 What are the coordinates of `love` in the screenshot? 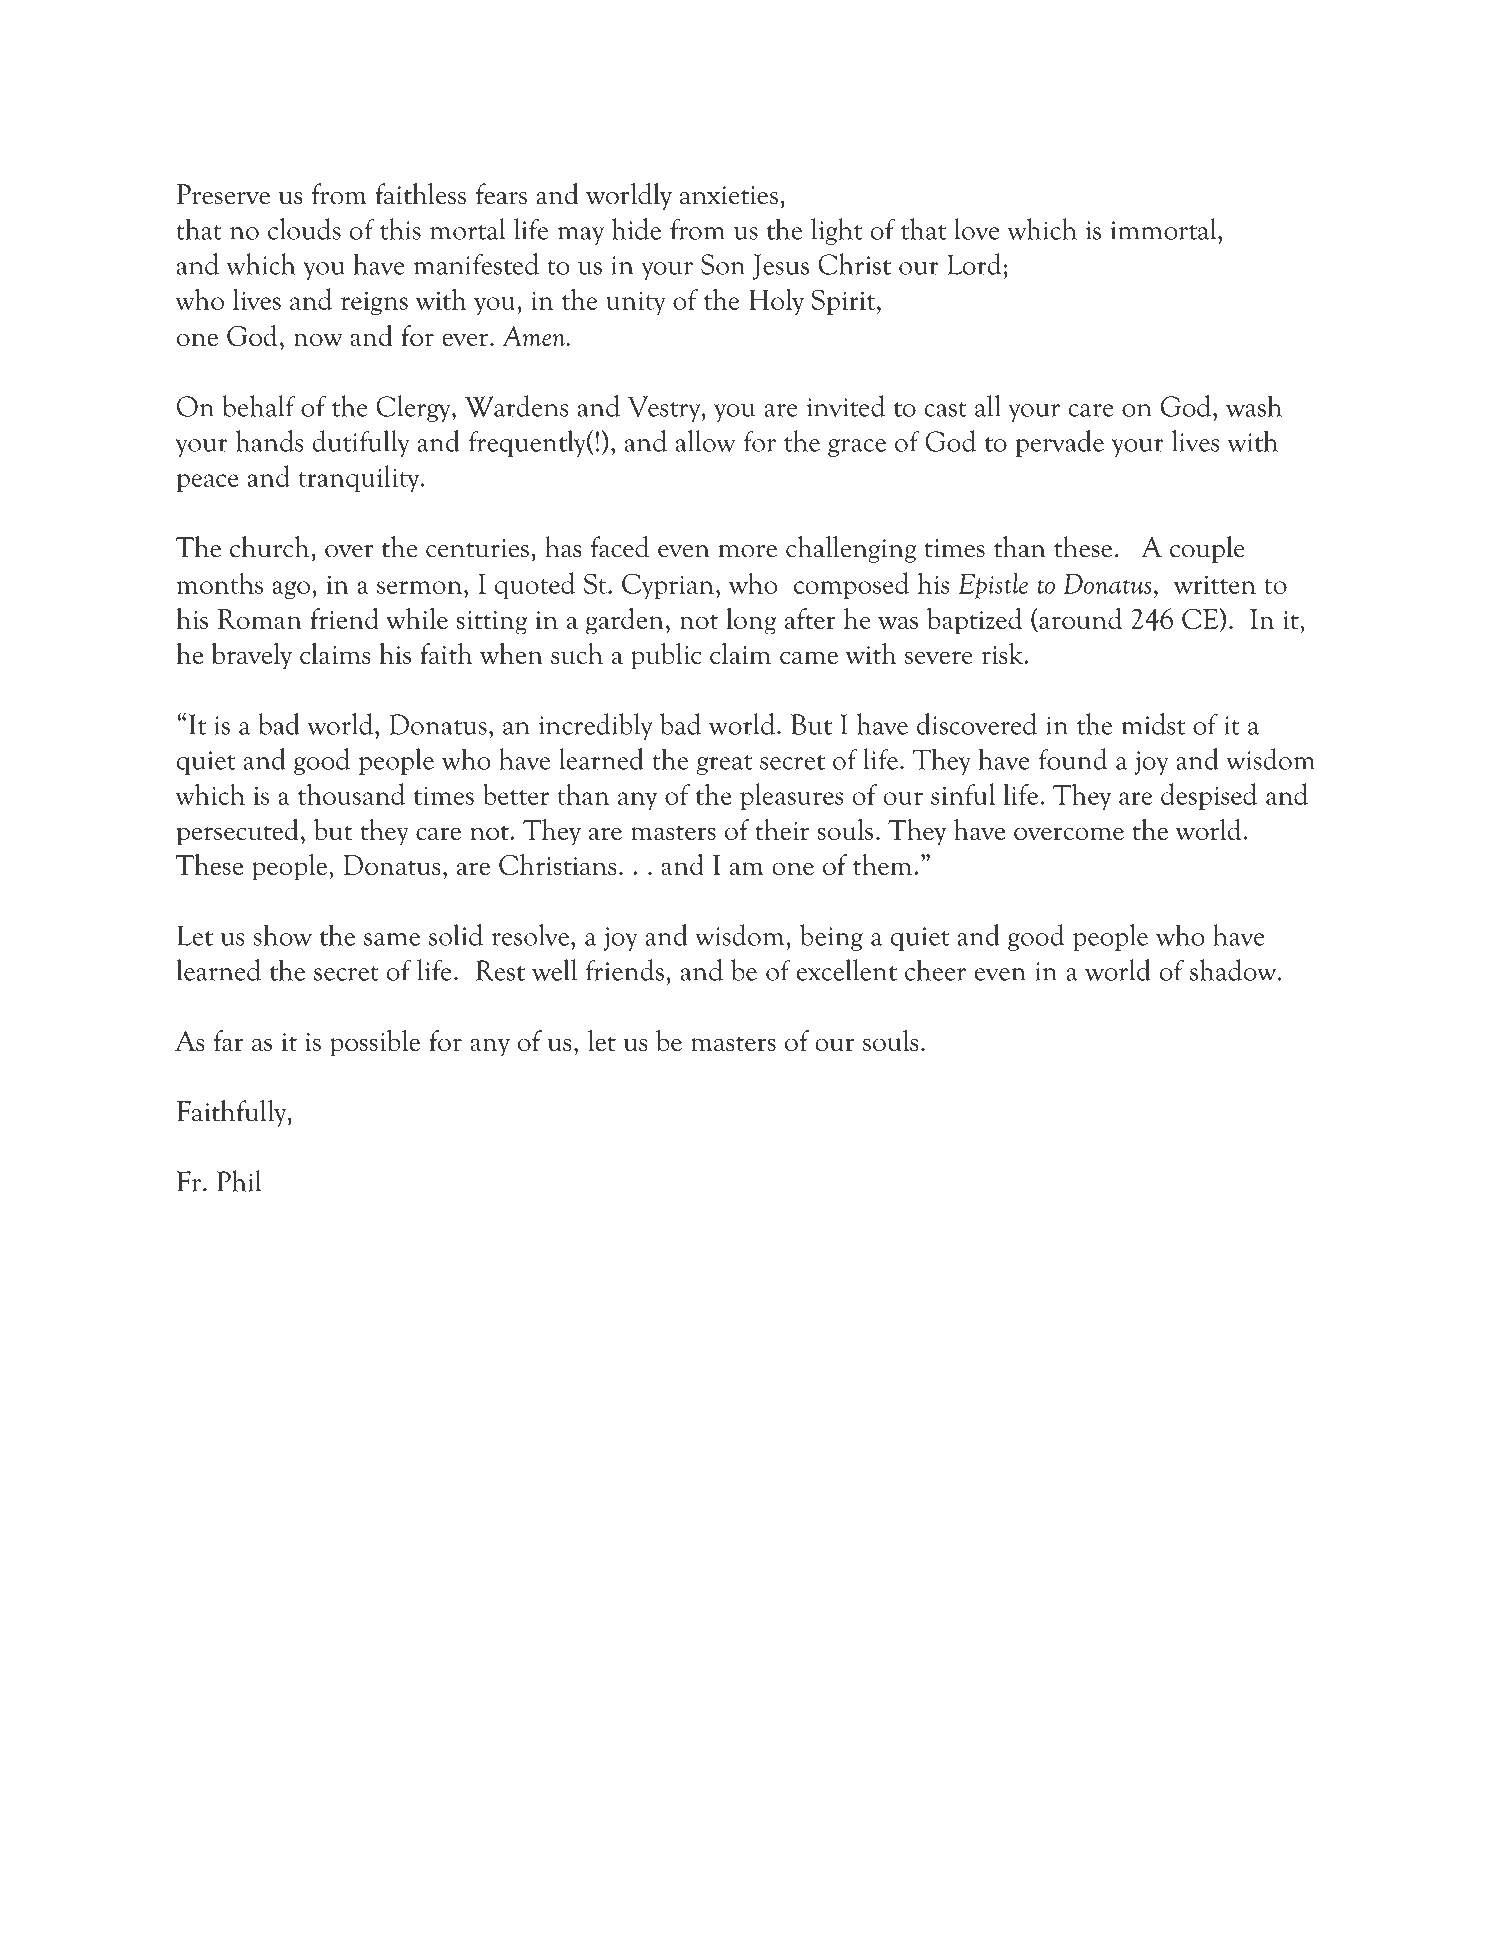 It's located at (977, 229).
